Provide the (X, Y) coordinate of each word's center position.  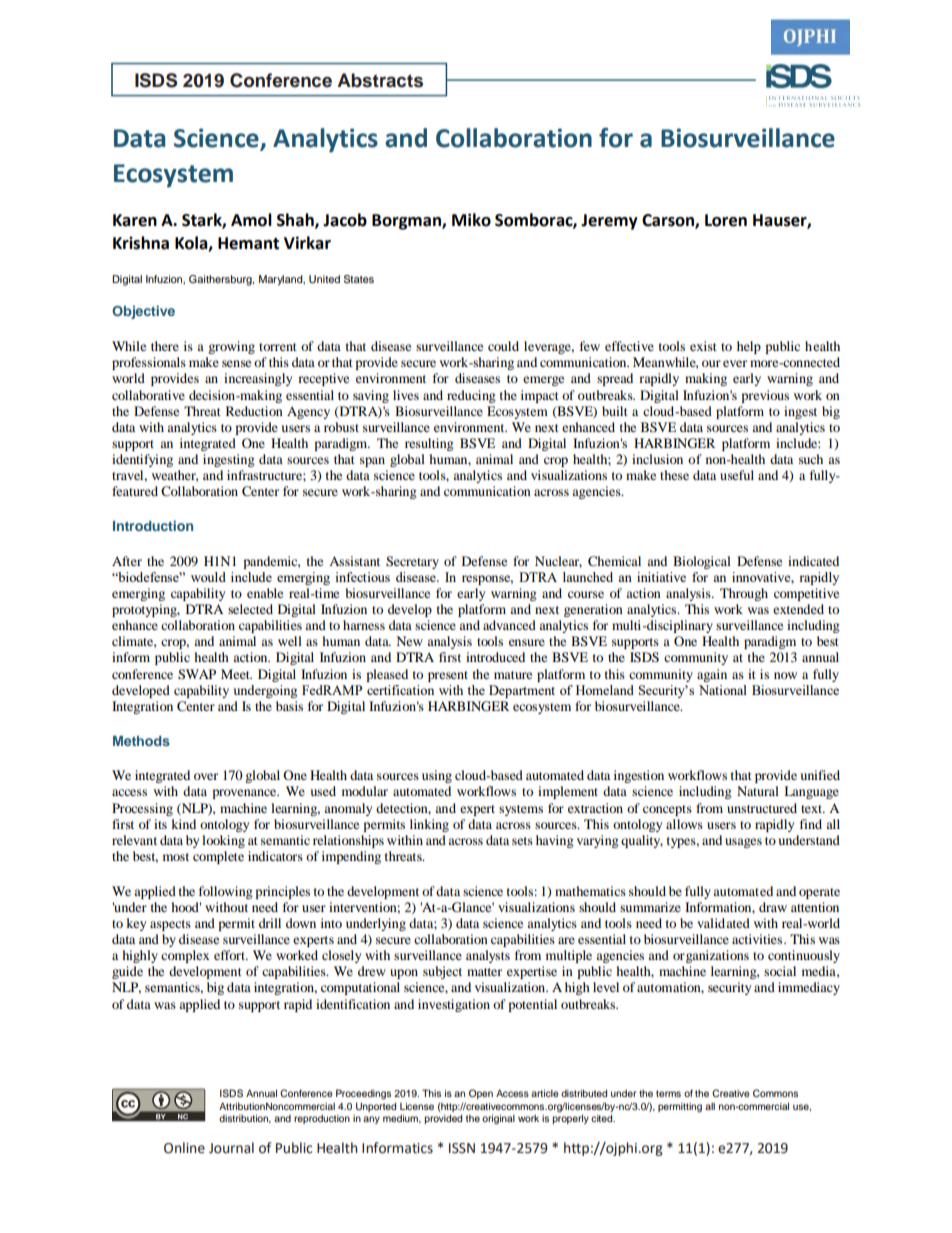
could (503, 346)
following (226, 892)
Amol (251, 220)
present (448, 676)
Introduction (153, 525)
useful (737, 475)
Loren (726, 220)
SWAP (197, 674)
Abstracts (380, 80)
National (723, 690)
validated (723, 923)
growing (231, 347)
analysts (488, 956)
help (749, 347)
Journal (231, 1148)
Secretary (412, 562)
